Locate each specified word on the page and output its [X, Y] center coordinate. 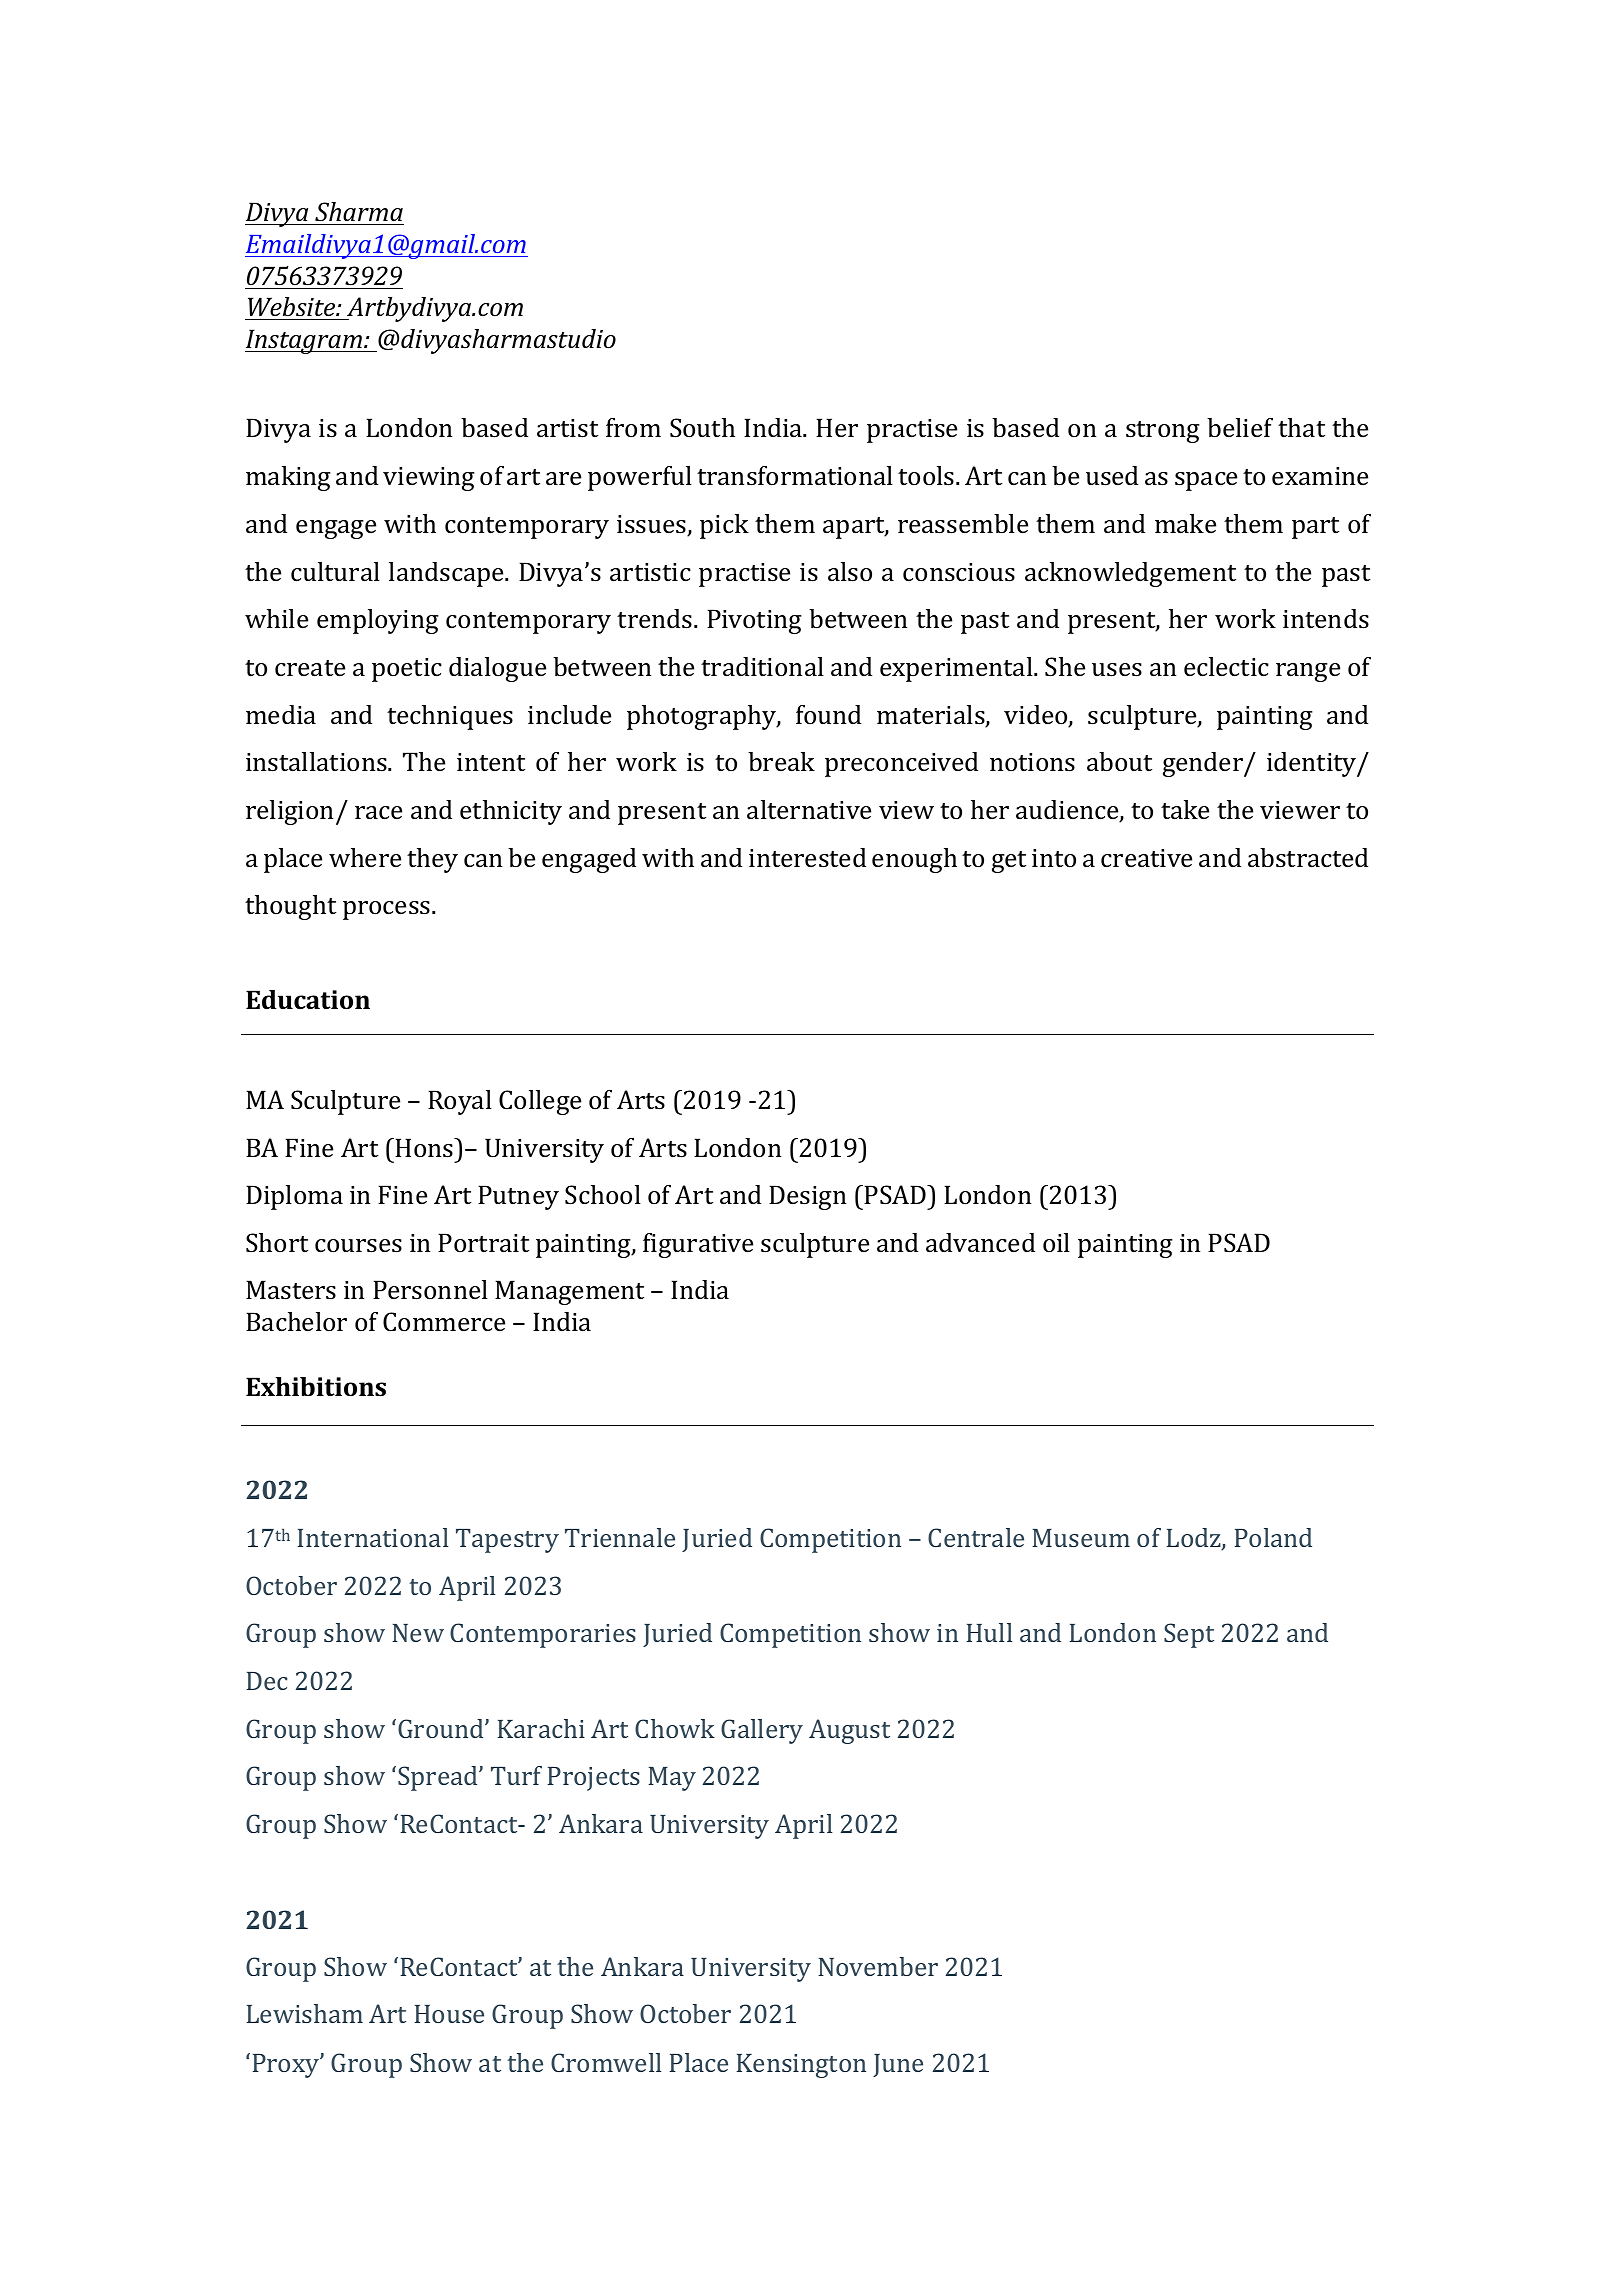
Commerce [444, 1322]
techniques [450, 717]
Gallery [762, 1731]
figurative [698, 1245]
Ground [442, 1728]
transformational [795, 476]
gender [1204, 764]
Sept [1189, 1635]
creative [1146, 858]
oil [1056, 1242]
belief [1240, 427]
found [828, 714]
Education [308, 1000]
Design [808, 1197]
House [449, 2014]
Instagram [304, 341]
